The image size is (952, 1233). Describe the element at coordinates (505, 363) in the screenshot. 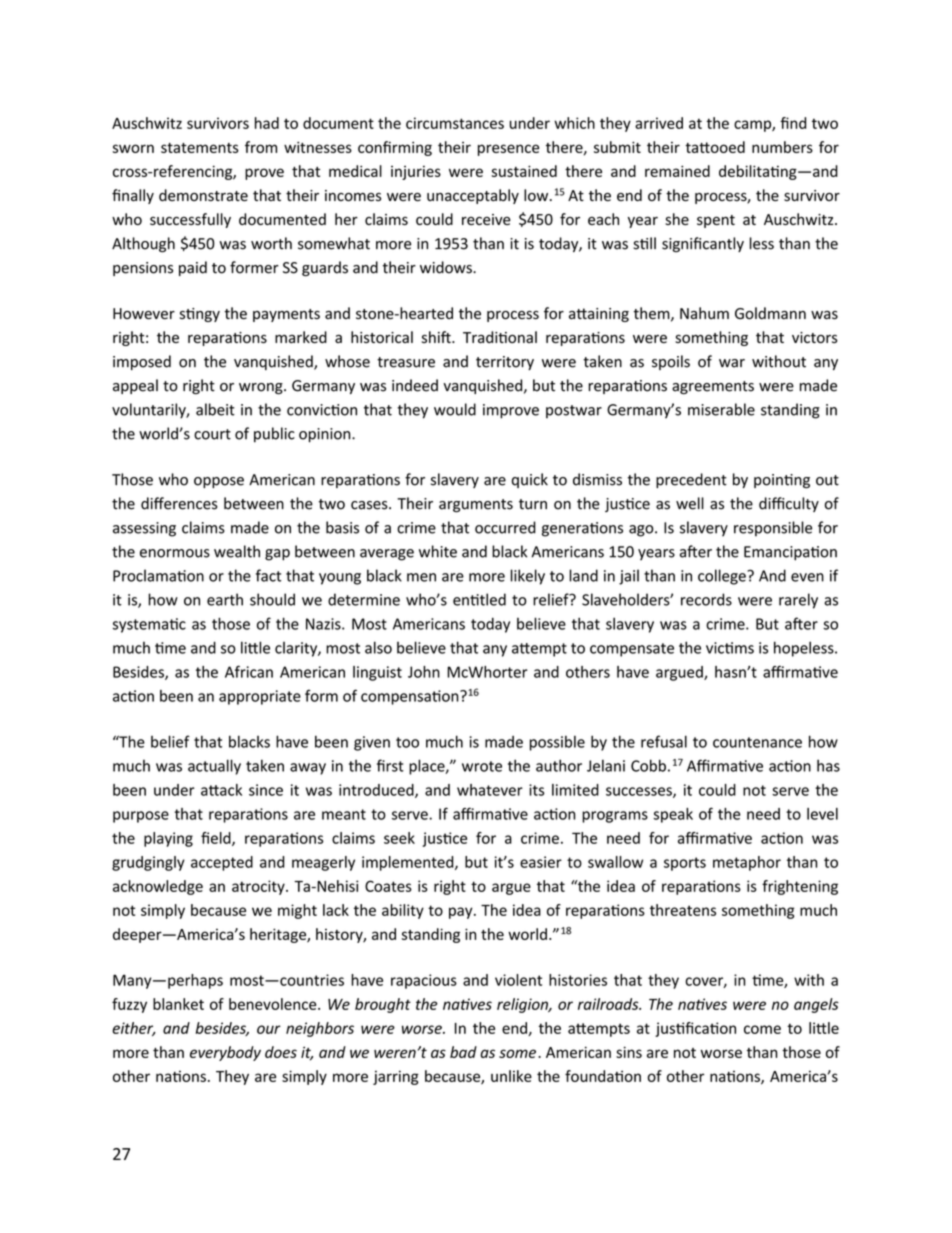

I see `territory` at that location.
